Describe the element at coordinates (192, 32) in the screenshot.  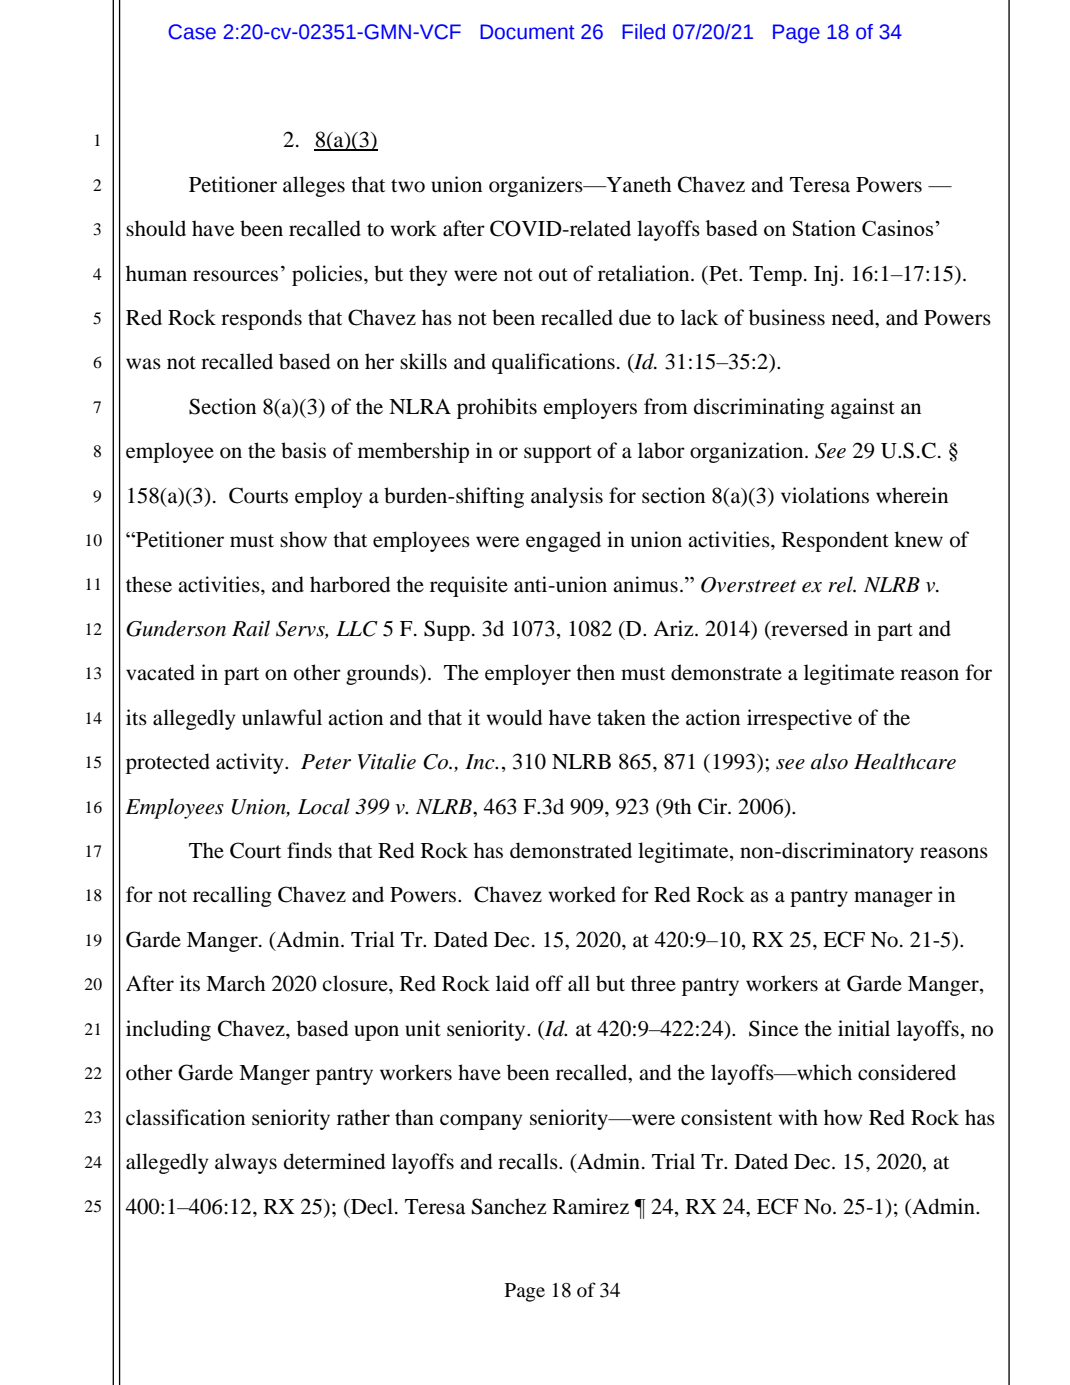
I see `Case` at that location.
